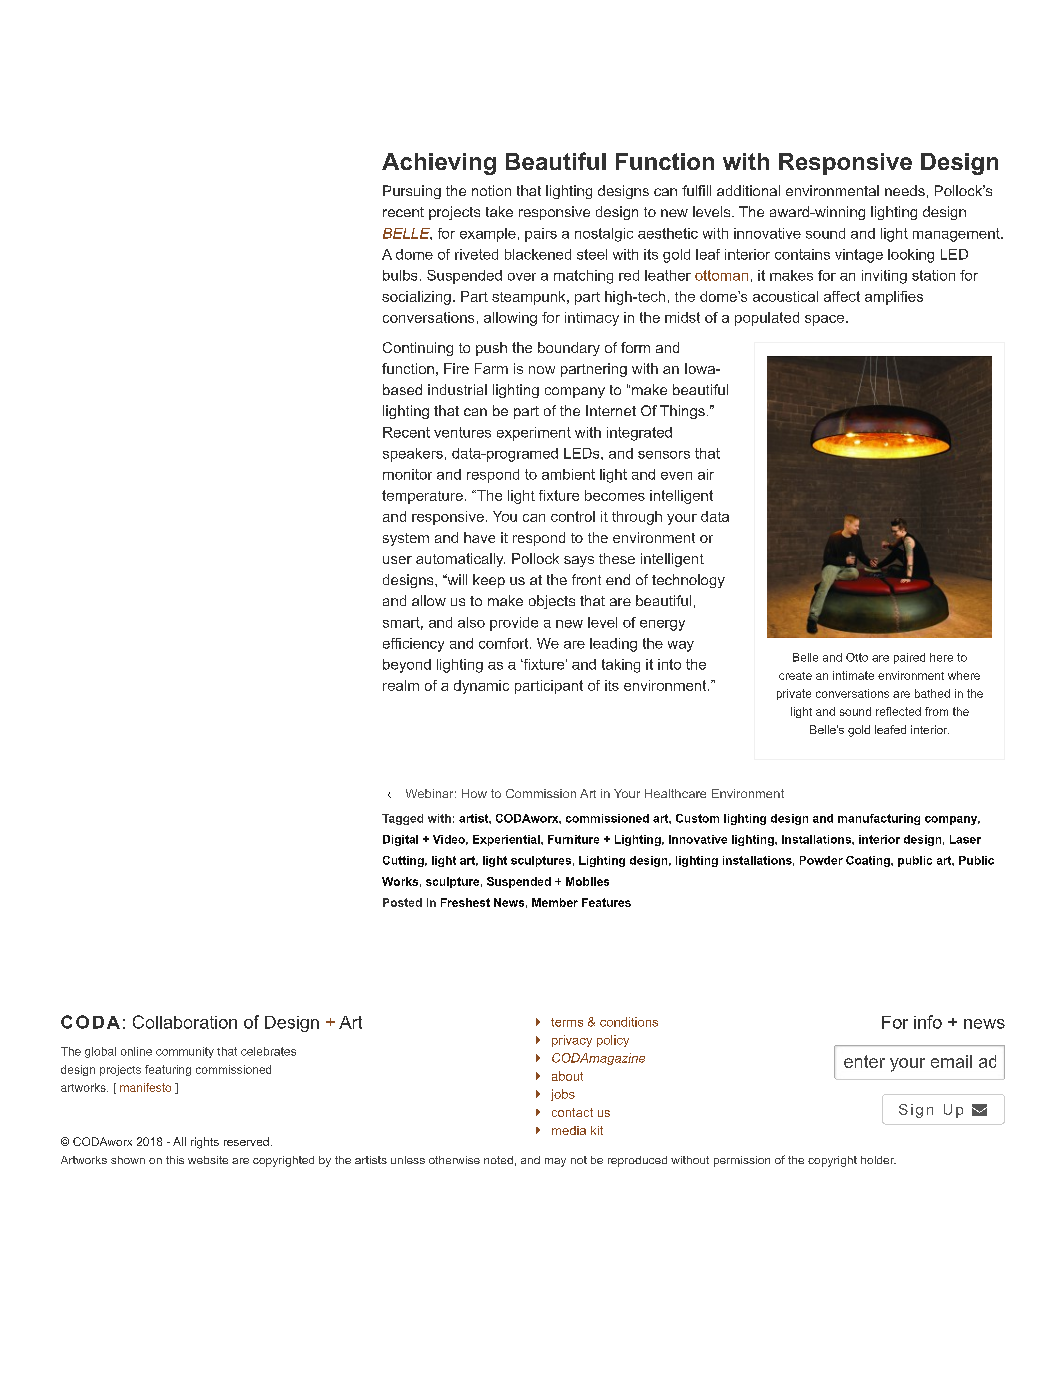 The image size is (1064, 1377). Describe the element at coordinates (898, 711) in the image. I see `reflected` at that location.
